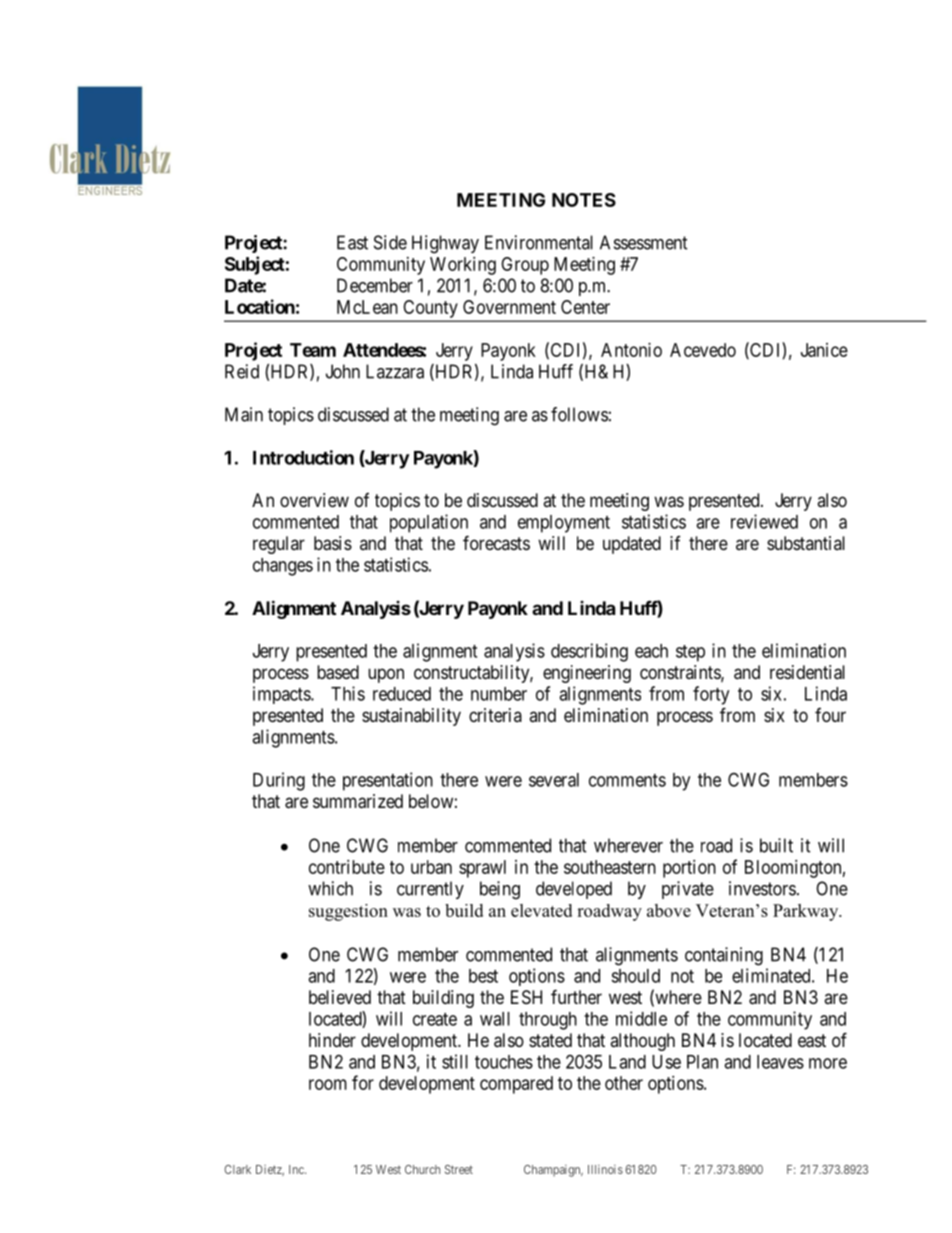 This screenshot has height=1233, width=952. What do you see at coordinates (340, 997) in the screenshot?
I see `believed` at bounding box center [340, 997].
